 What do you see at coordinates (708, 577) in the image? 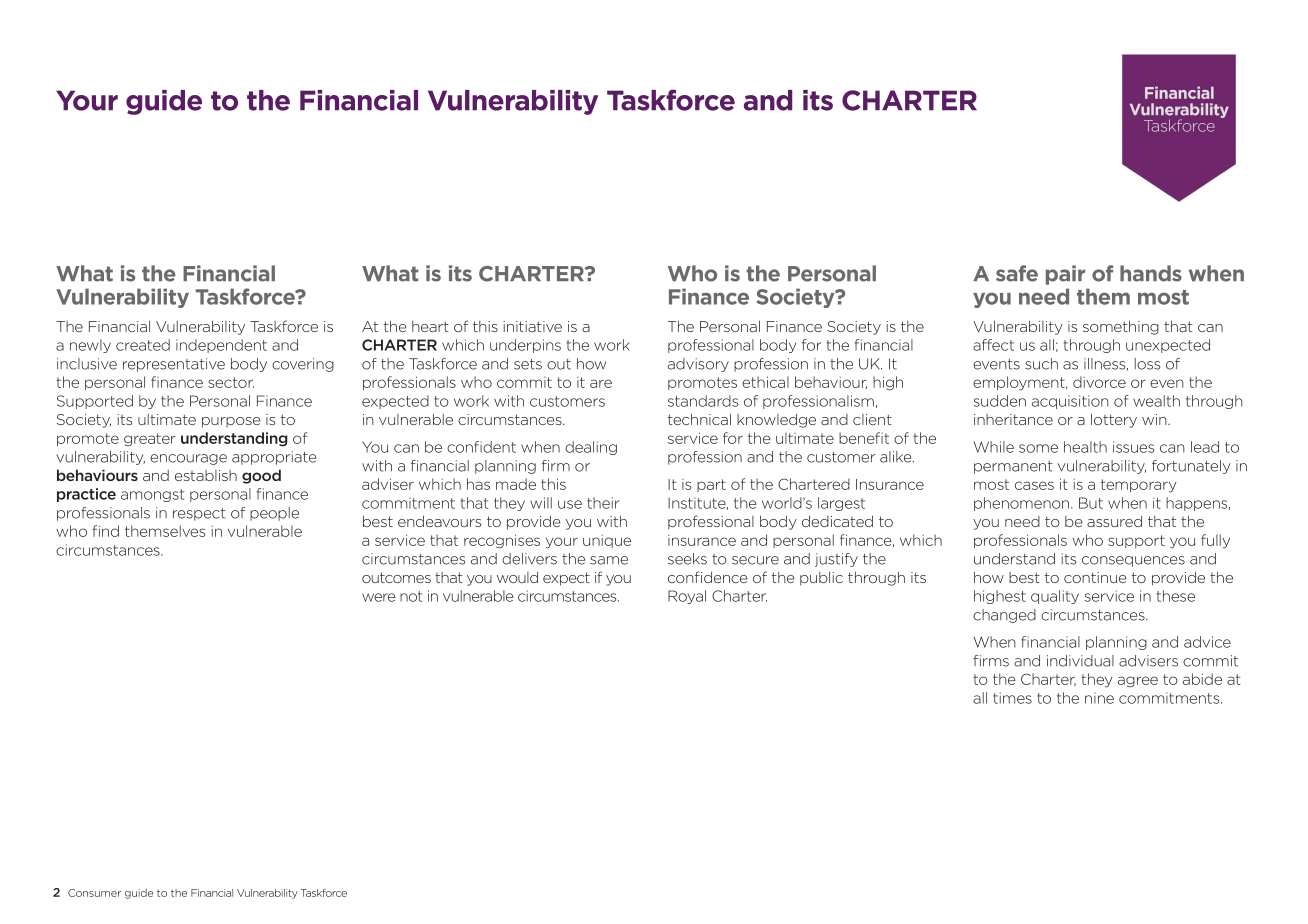
I see `confidence` at bounding box center [708, 577].
